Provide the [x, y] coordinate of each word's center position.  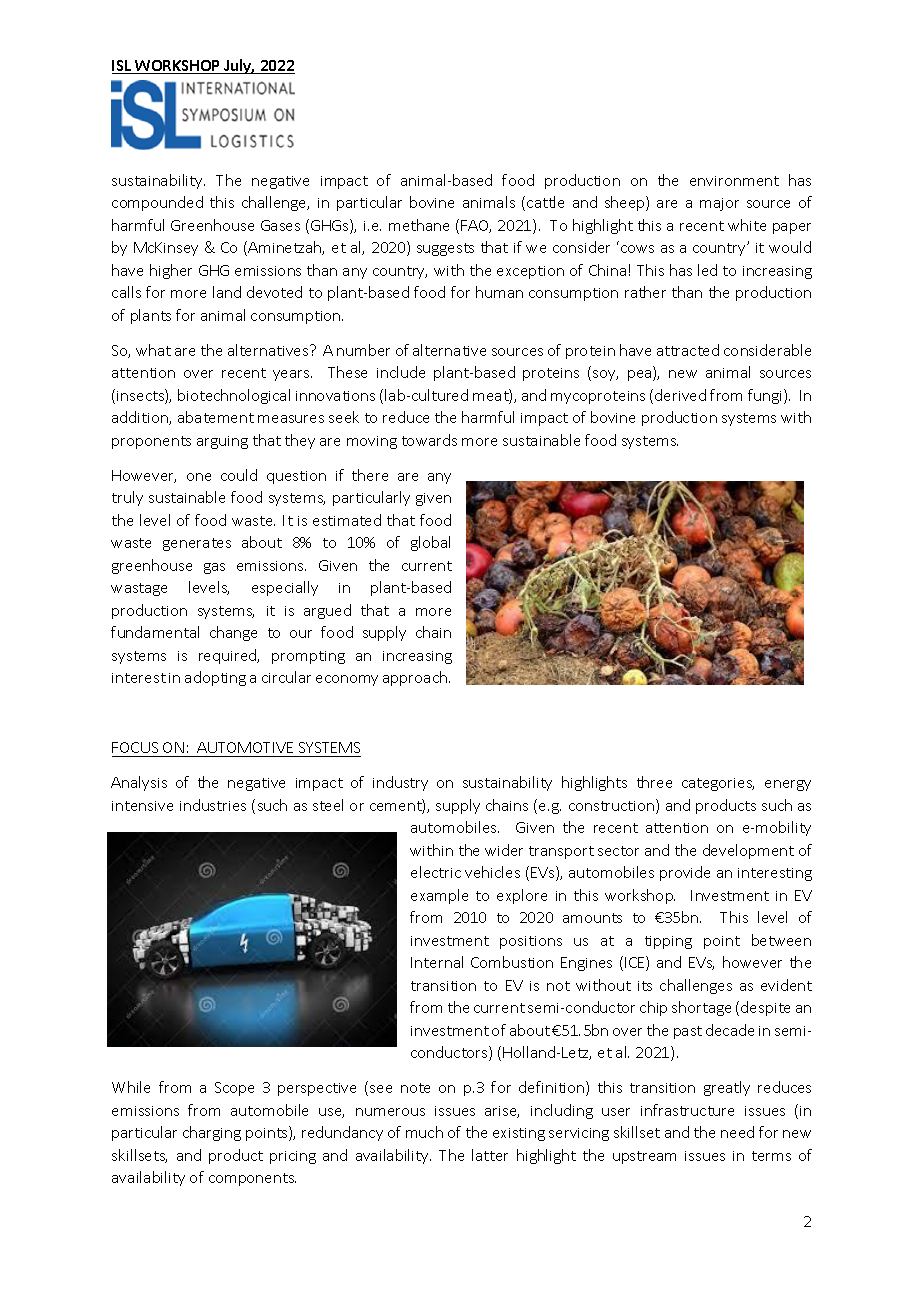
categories [718, 784]
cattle [545, 202]
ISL [123, 67]
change [233, 633]
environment [734, 181]
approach [416, 678]
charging [212, 1133]
